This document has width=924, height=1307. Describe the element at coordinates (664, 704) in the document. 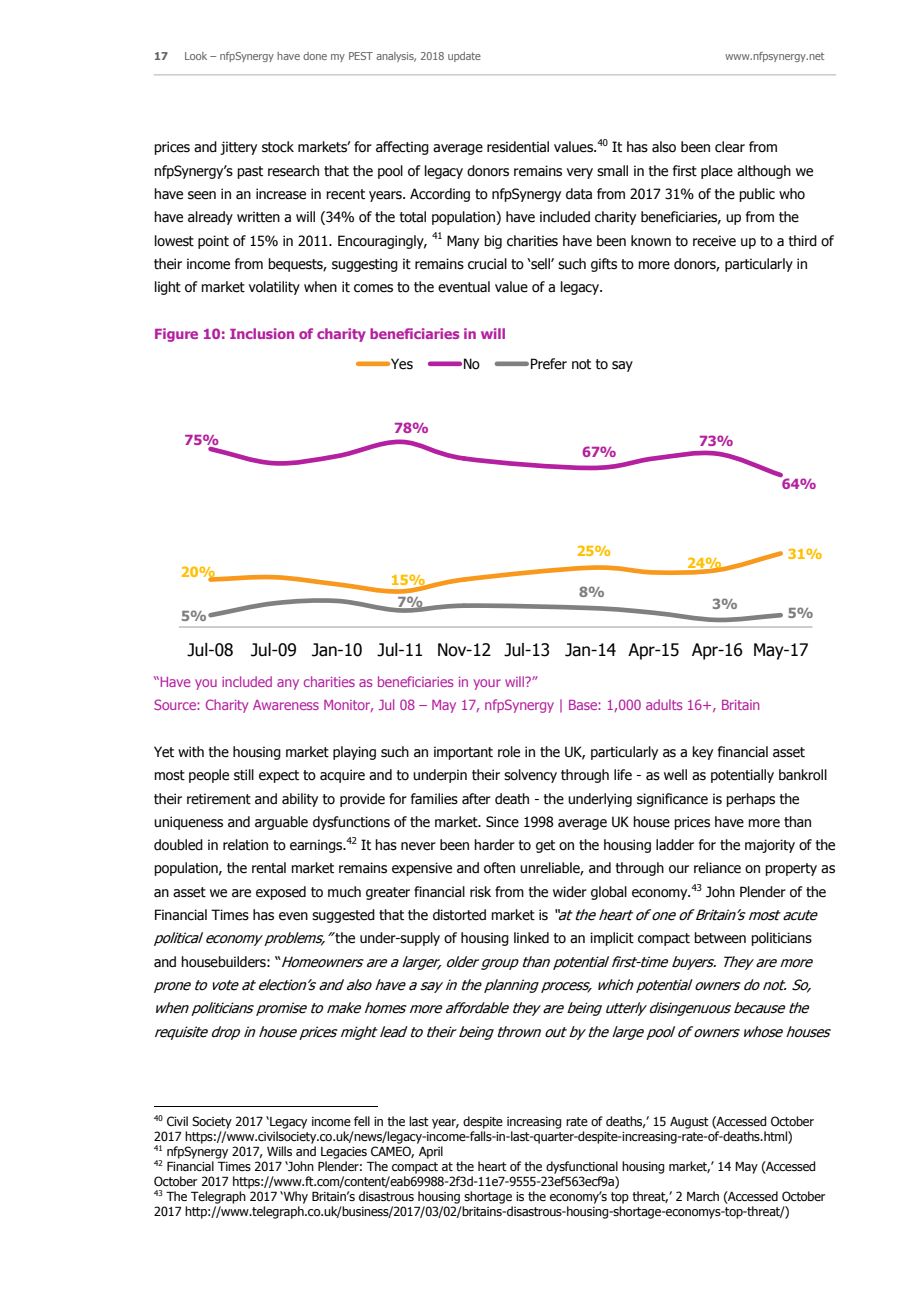

I see `adults` at that location.
